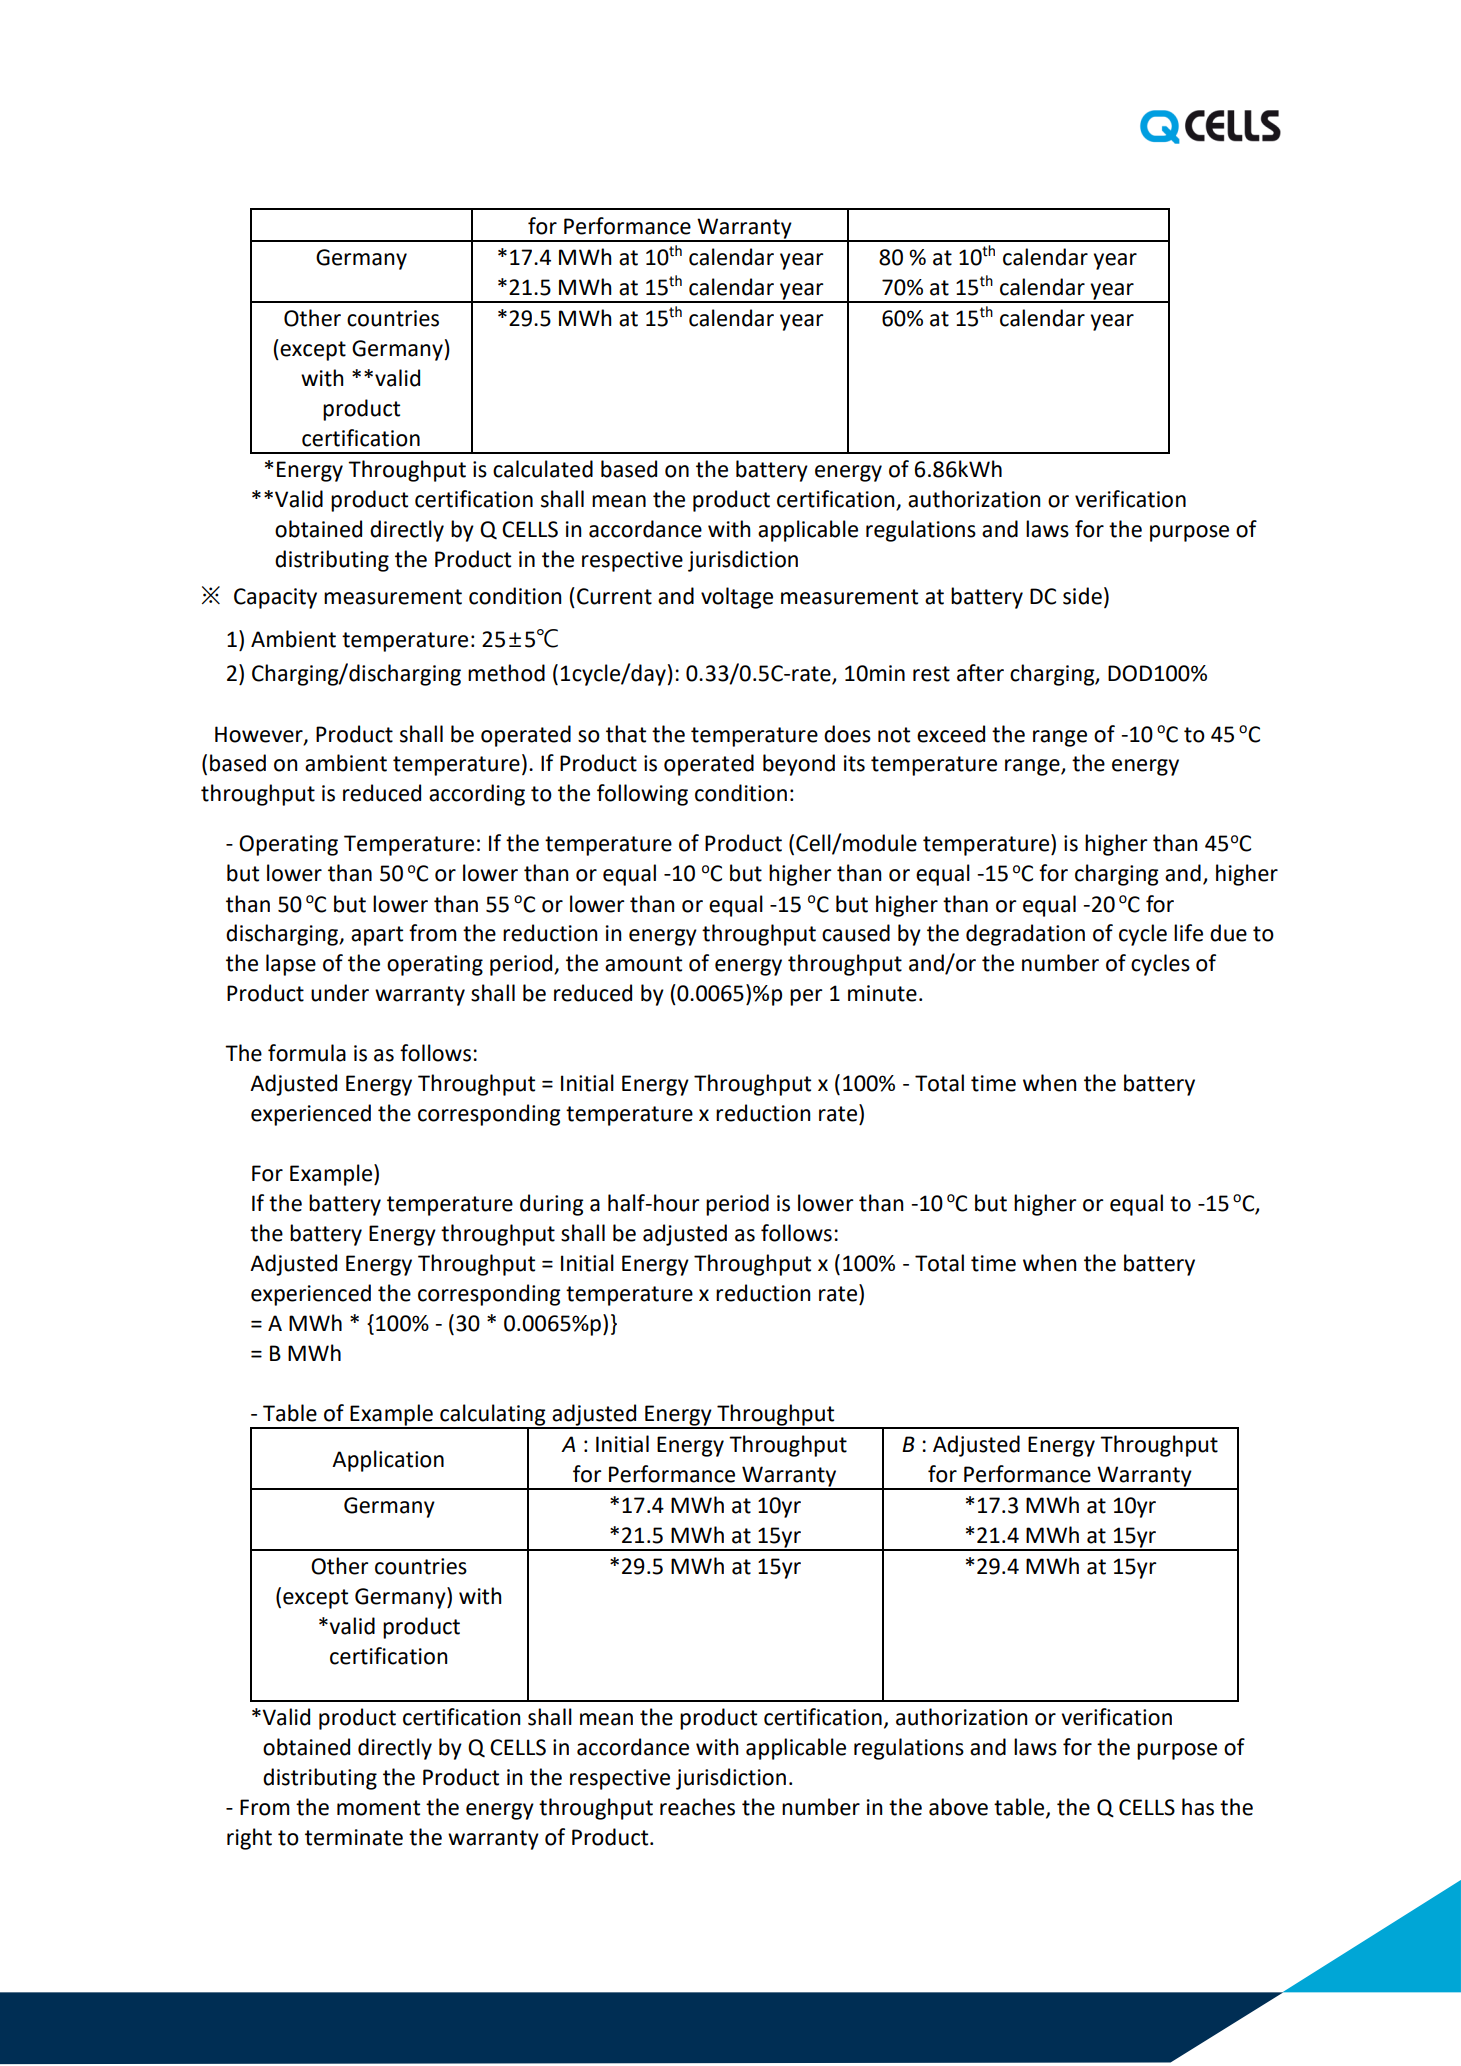  Describe the element at coordinates (882, 993) in the document. I see `minute` at that location.
